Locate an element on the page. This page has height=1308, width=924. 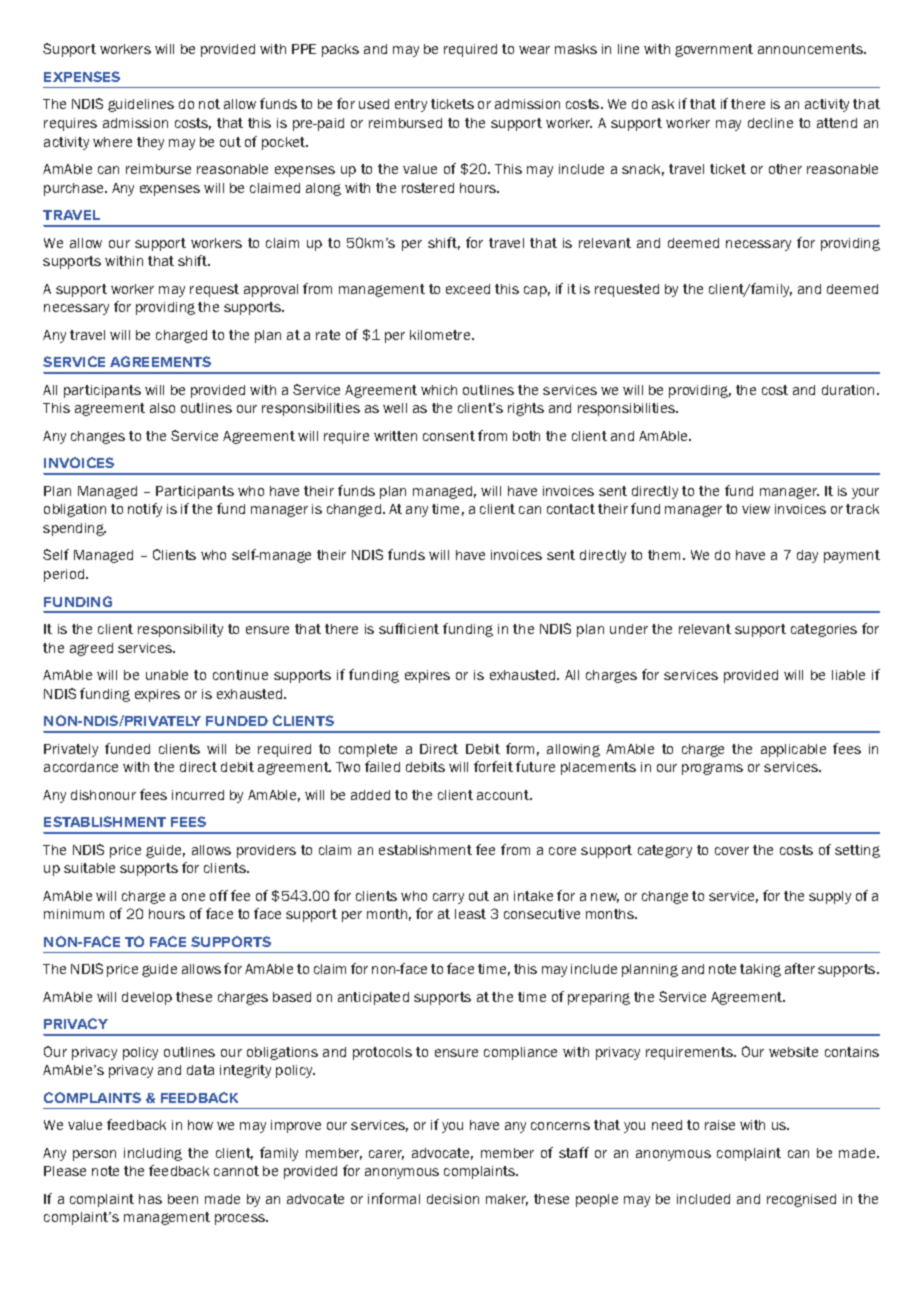
also is located at coordinates (162, 408).
